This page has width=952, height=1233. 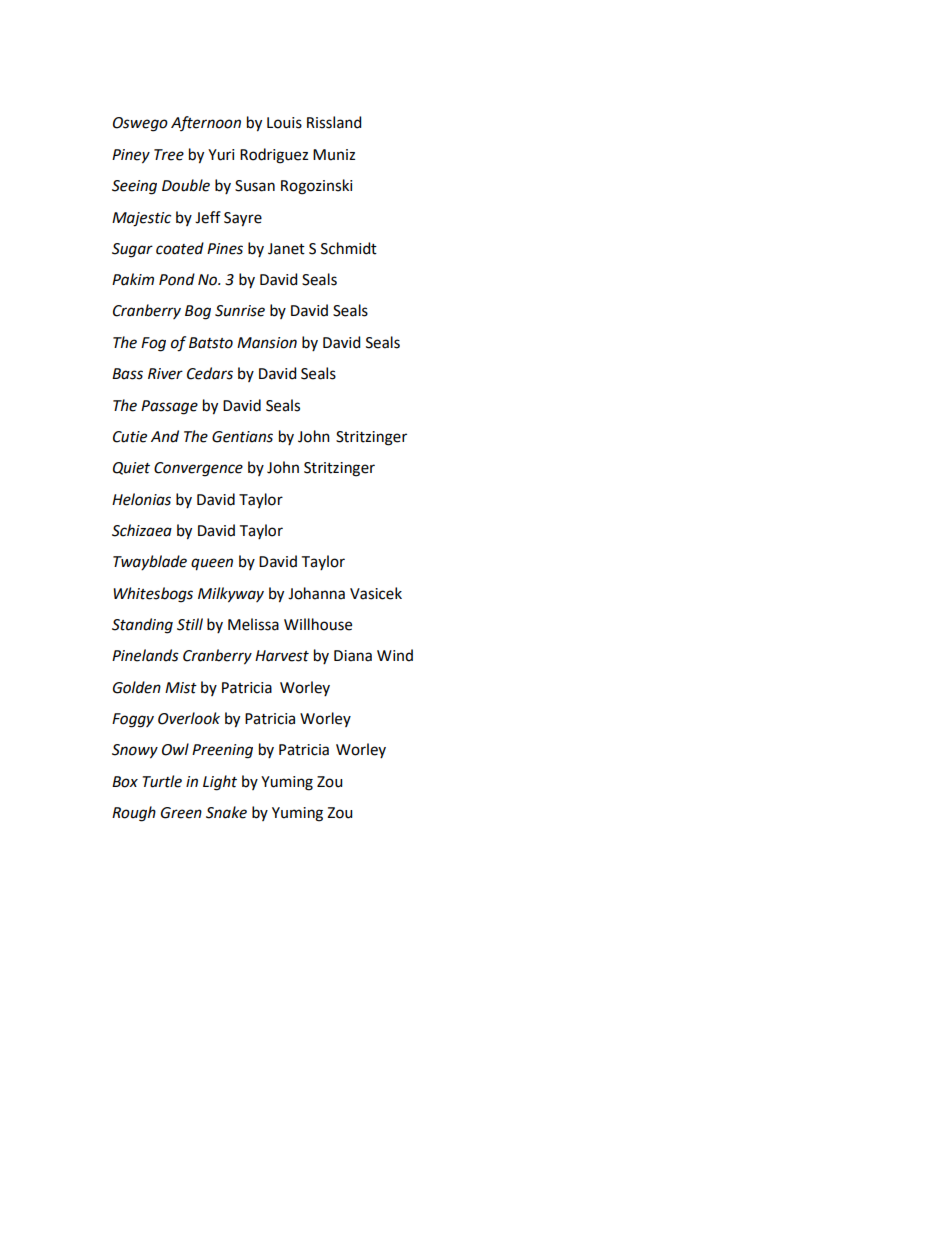 What do you see at coordinates (274, 156) in the page?
I see `Rodriguez` at bounding box center [274, 156].
